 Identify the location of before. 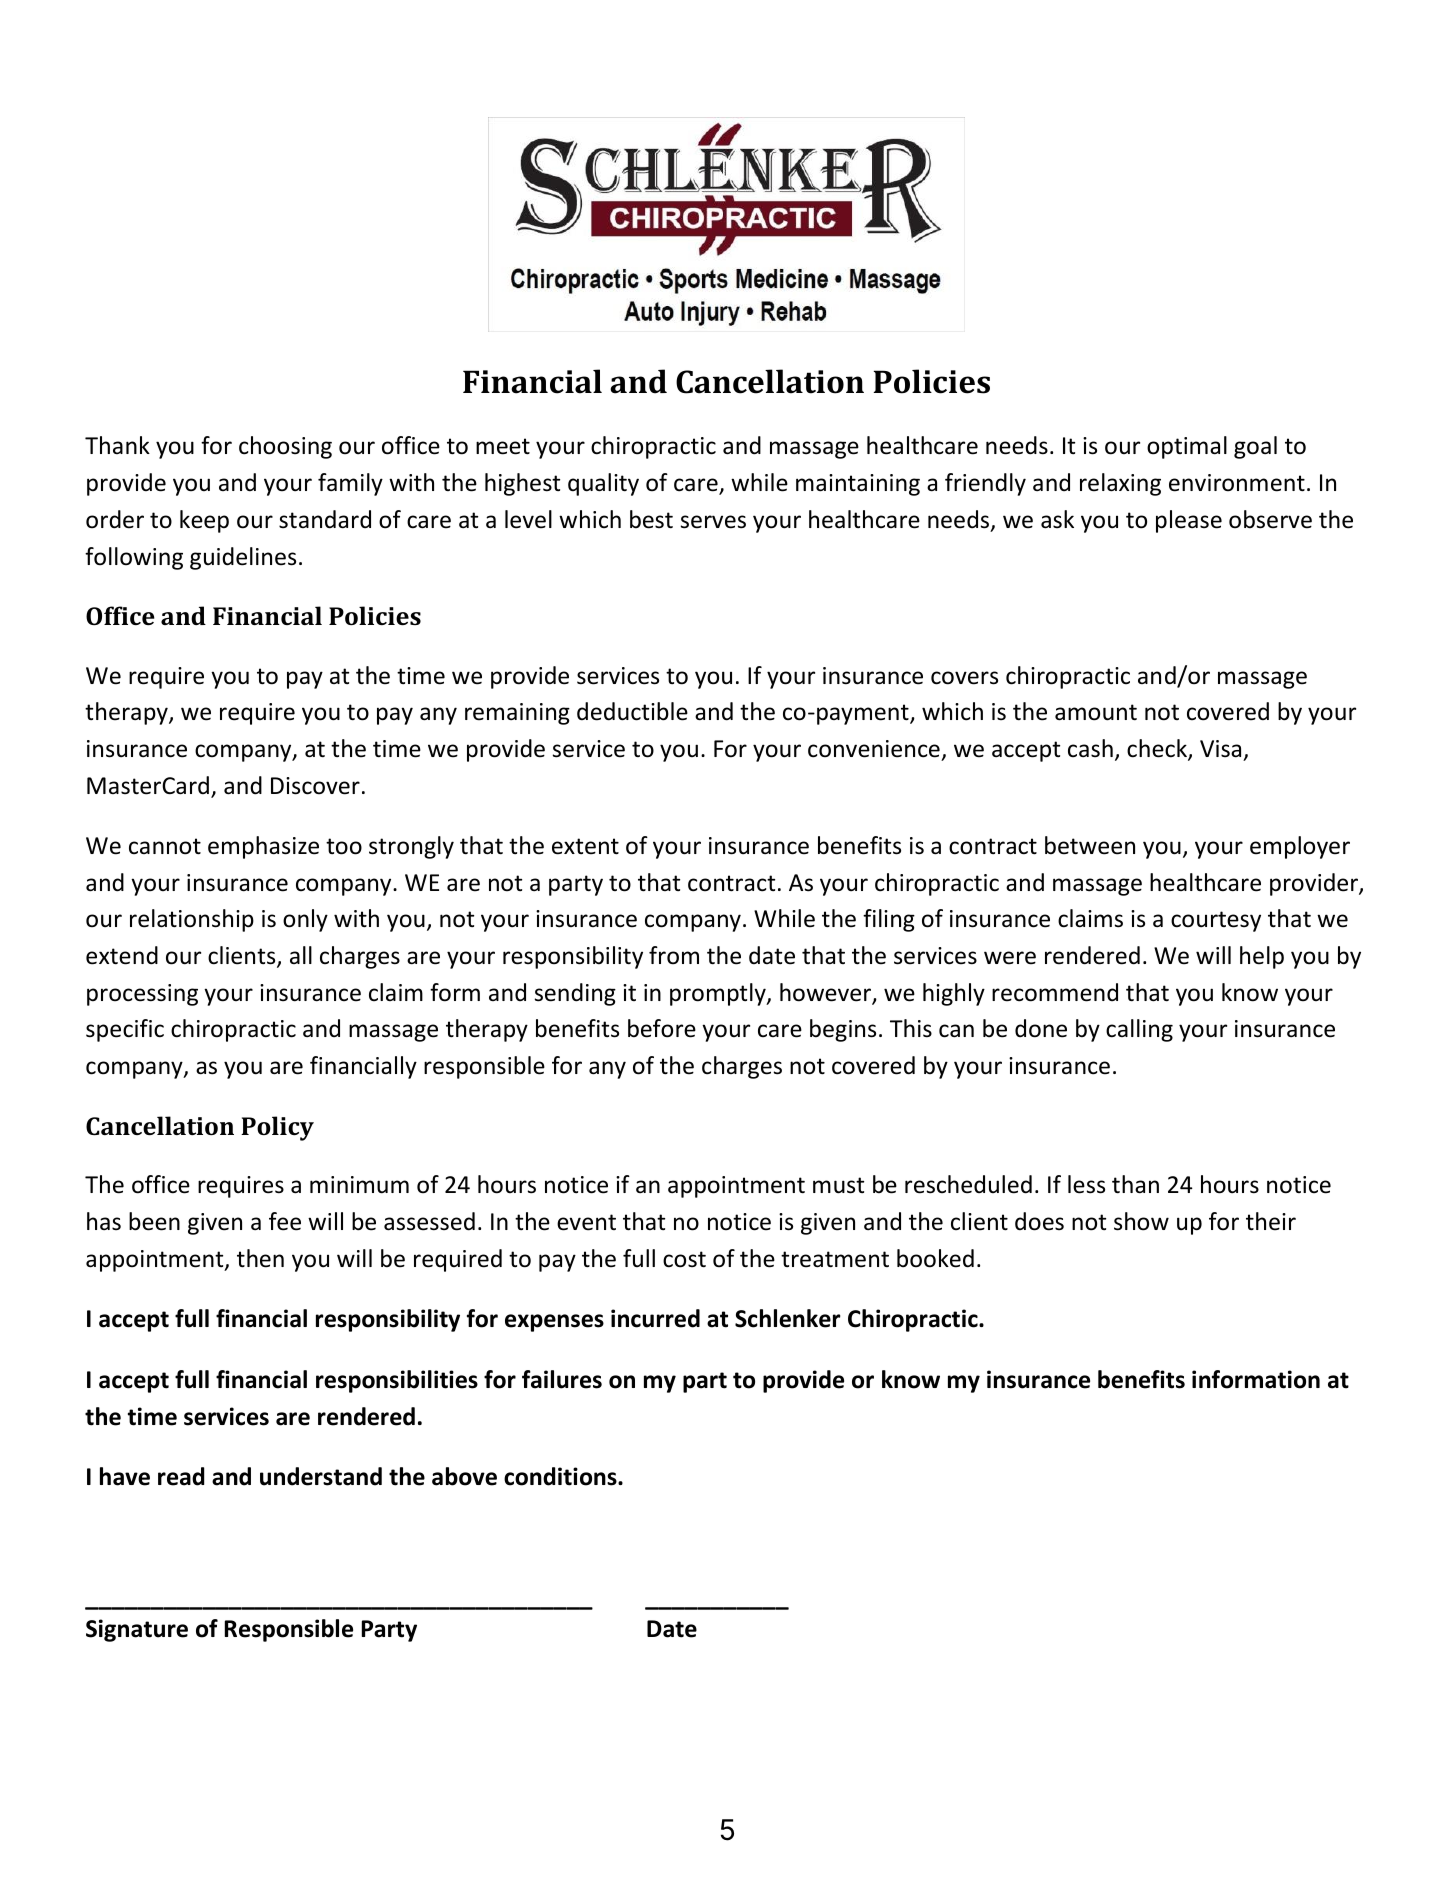
(662, 1028).
